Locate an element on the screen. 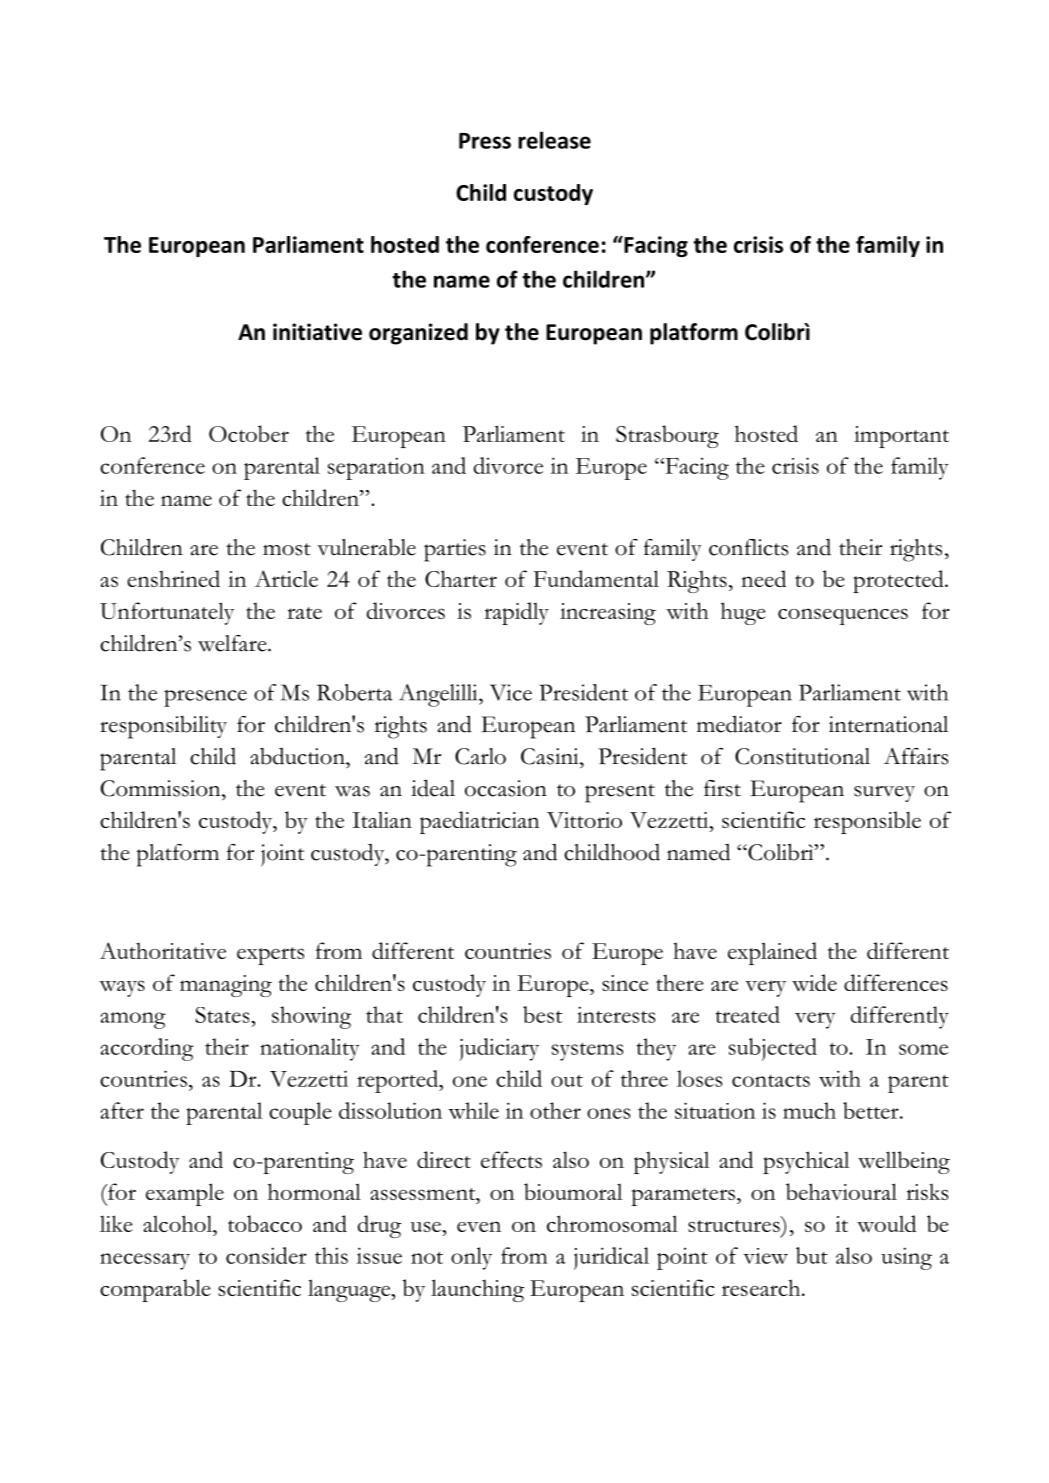 Image resolution: width=1049 pixels, height=1483 pixels. release is located at coordinates (554, 140).
